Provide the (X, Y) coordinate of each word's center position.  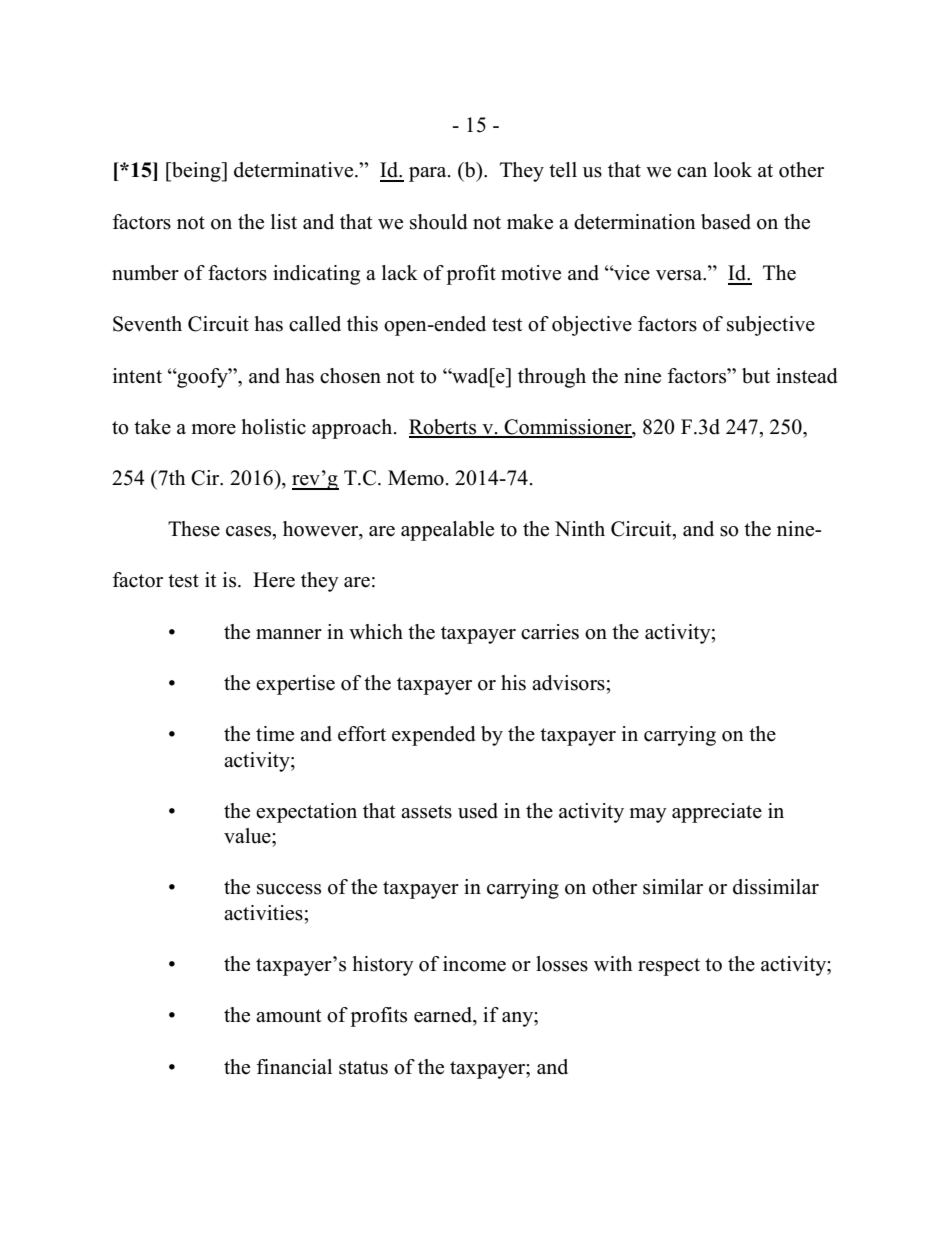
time (275, 734)
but (756, 376)
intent (137, 376)
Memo (416, 478)
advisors (569, 683)
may (648, 815)
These (194, 529)
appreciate (717, 813)
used (478, 811)
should (438, 222)
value (248, 836)
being (196, 172)
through (552, 378)
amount (289, 1016)
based (726, 222)
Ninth (580, 528)
